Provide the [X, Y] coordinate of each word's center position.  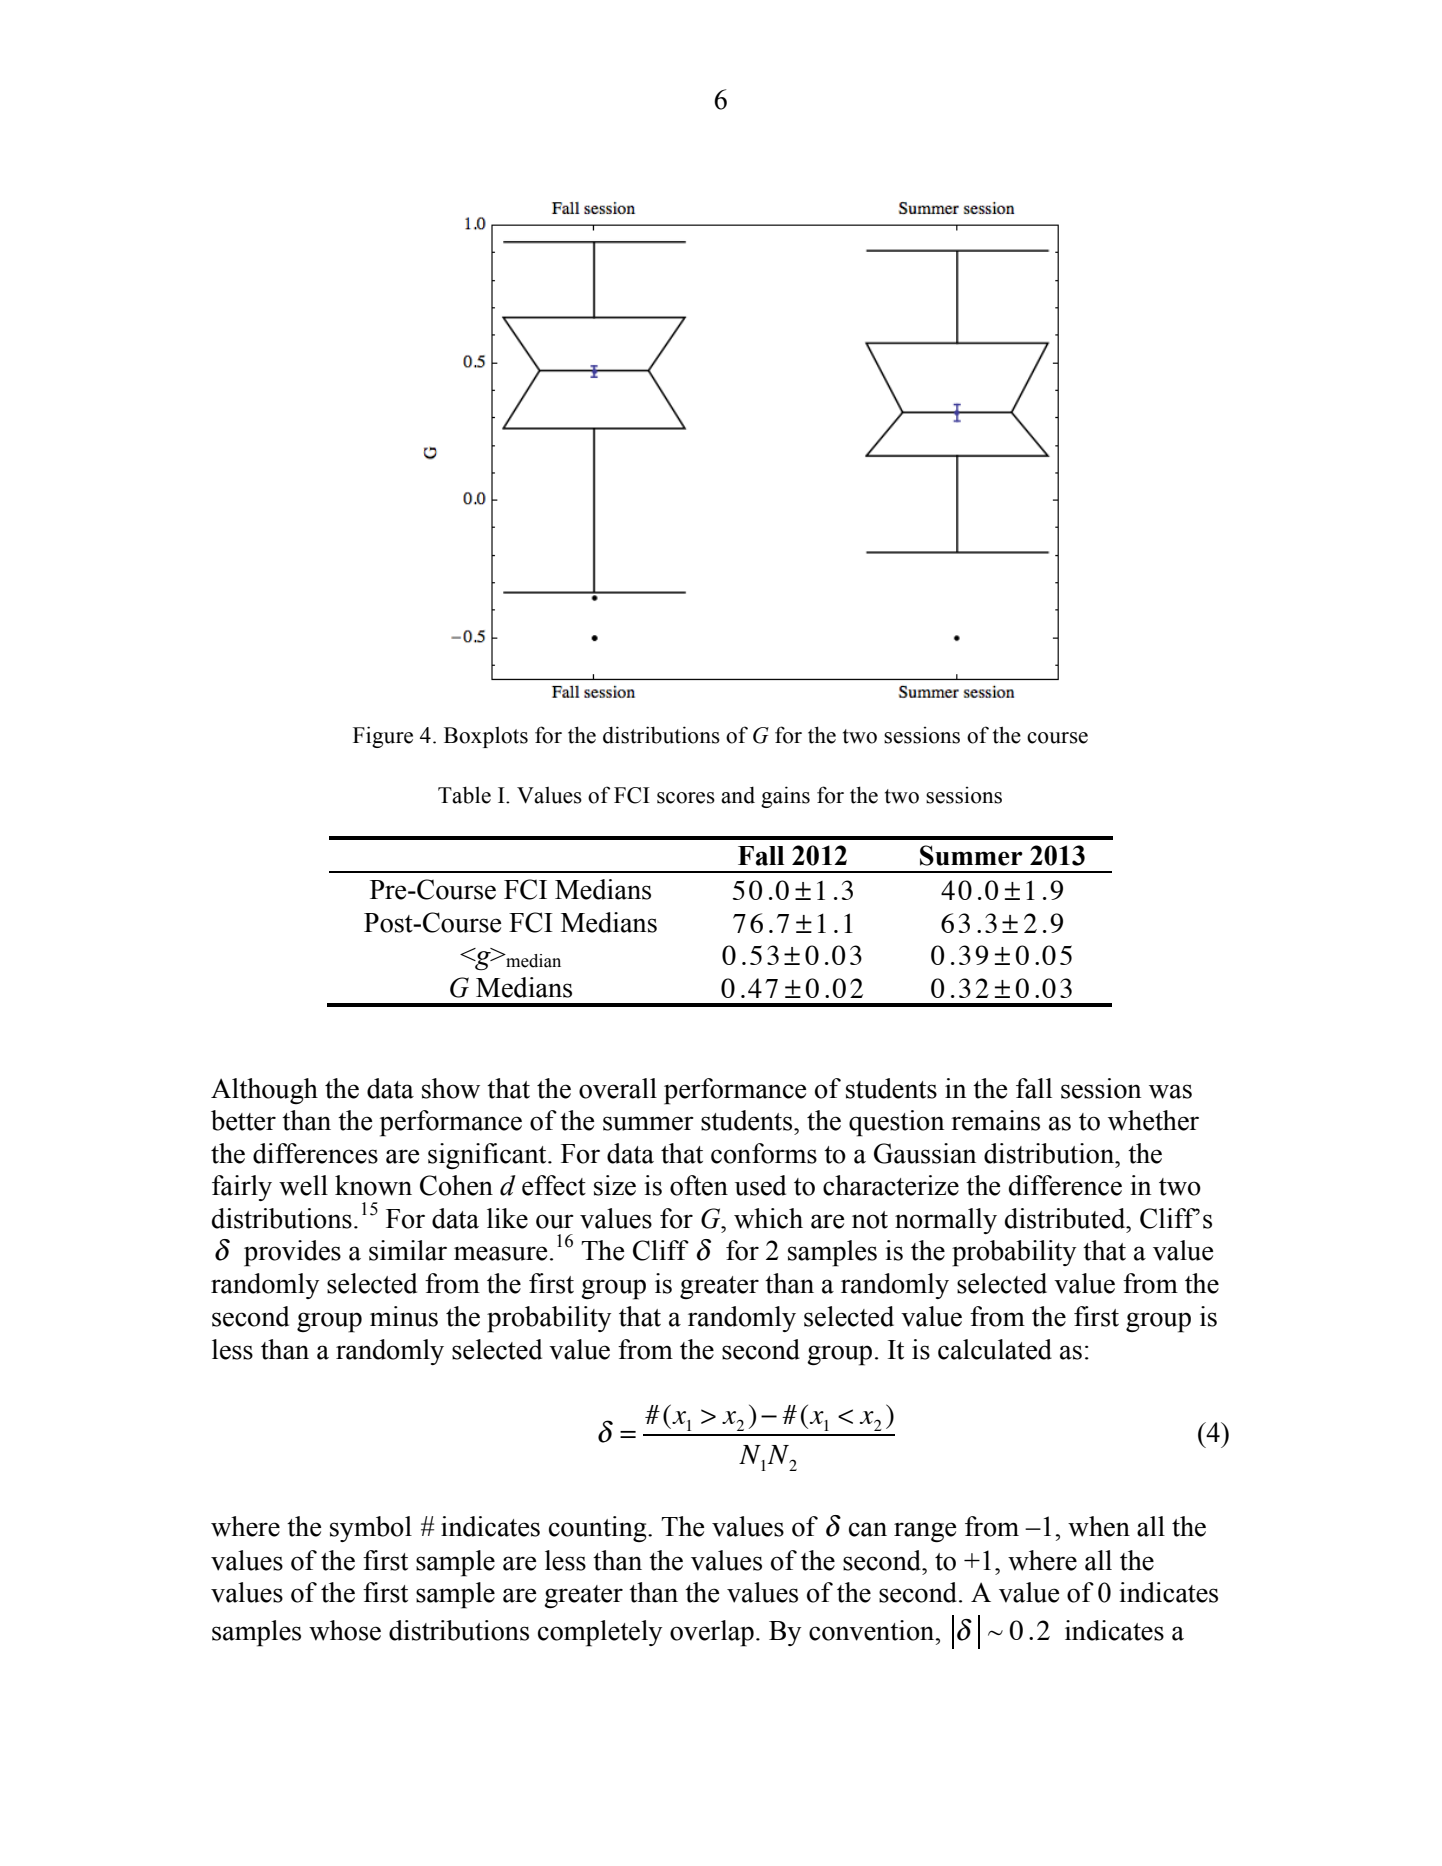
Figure [383, 737]
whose [345, 1630]
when [1099, 1526]
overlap [712, 1633]
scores [686, 798]
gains [785, 797]
